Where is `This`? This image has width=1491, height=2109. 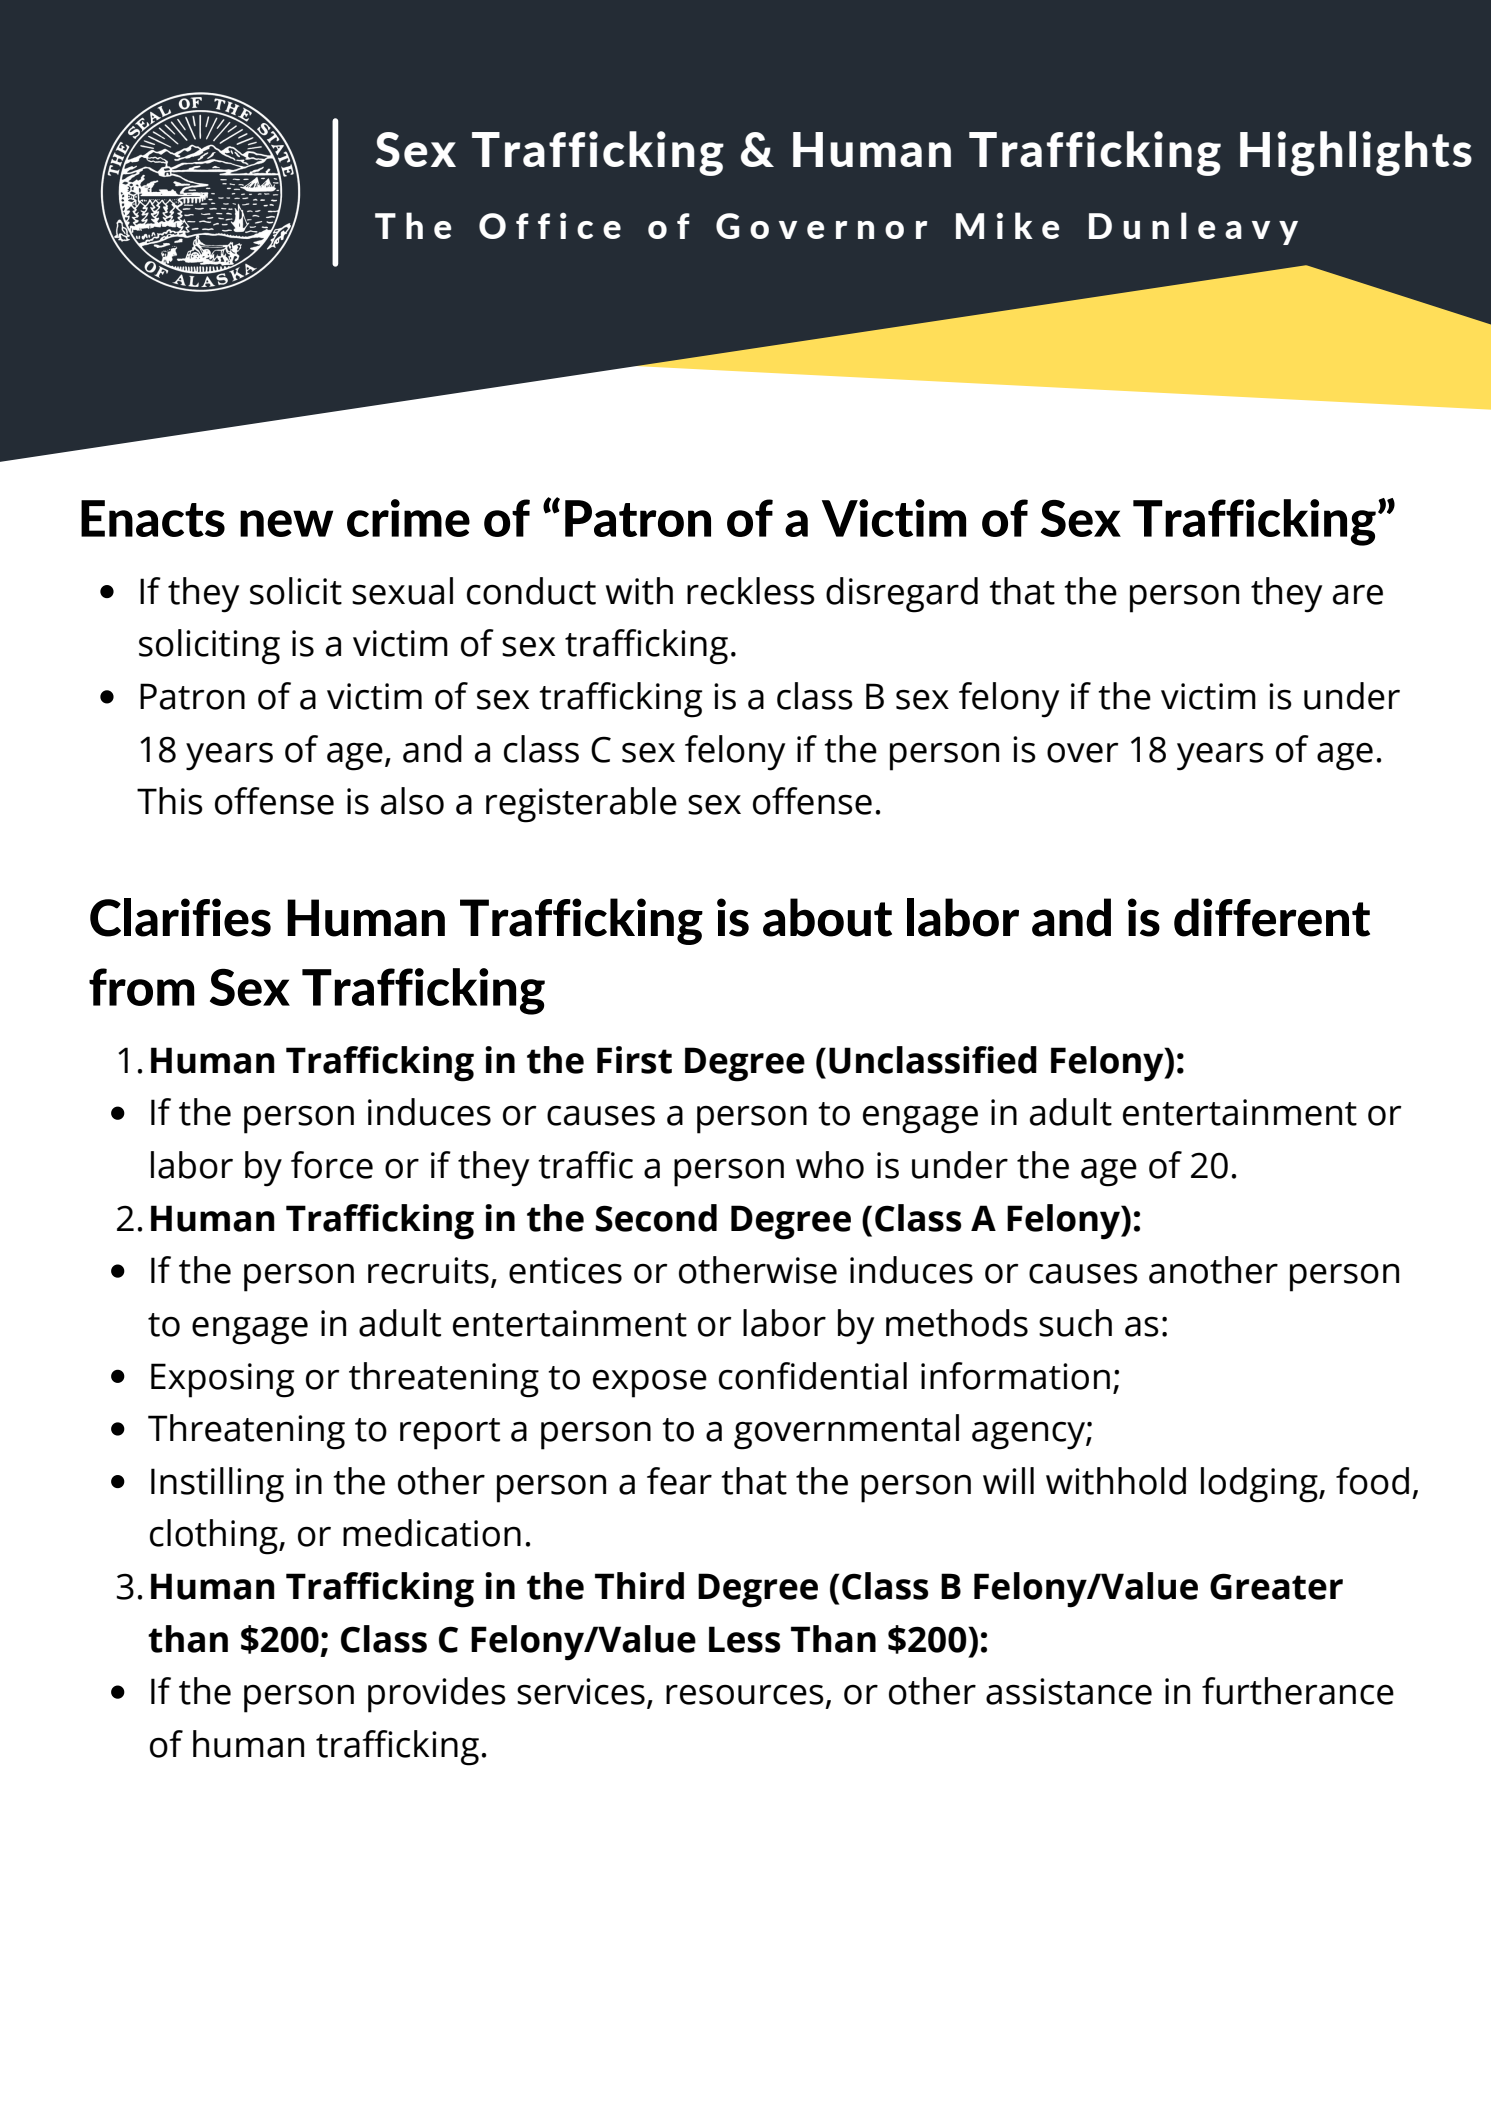 This is located at coordinates (170, 801).
